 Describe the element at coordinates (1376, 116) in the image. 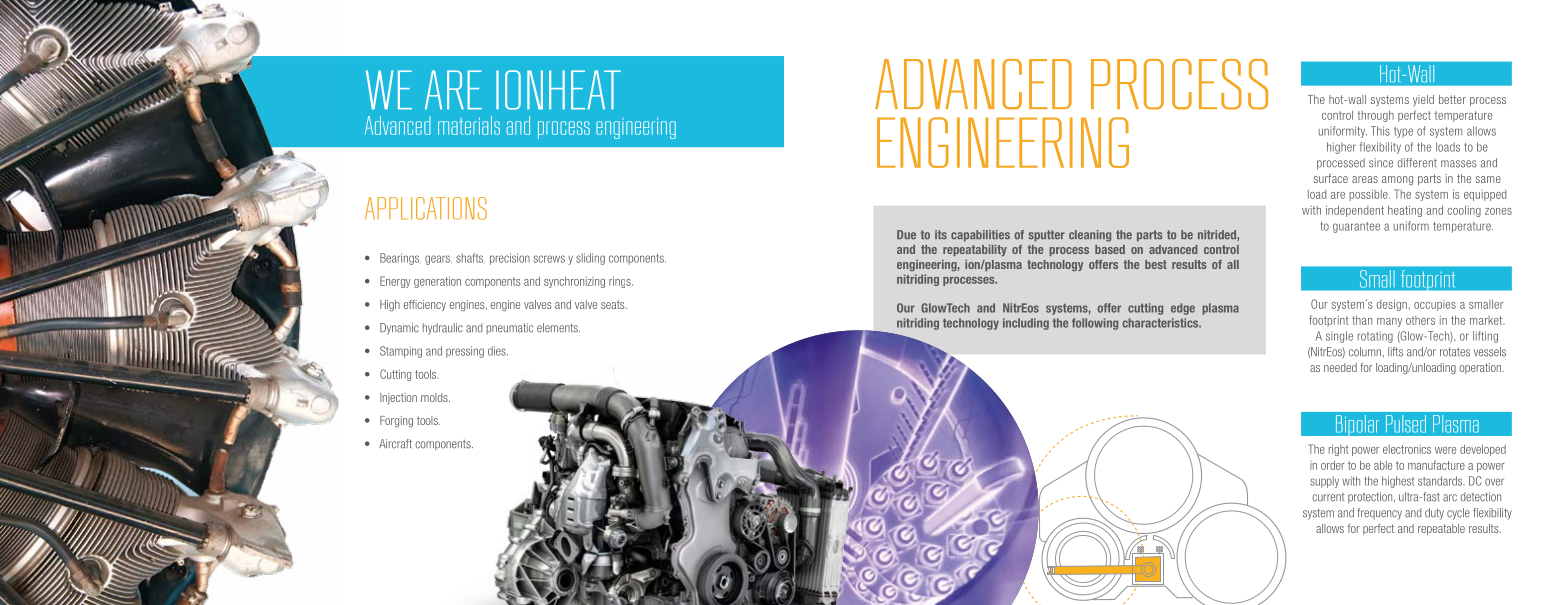

I see `through` at that location.
